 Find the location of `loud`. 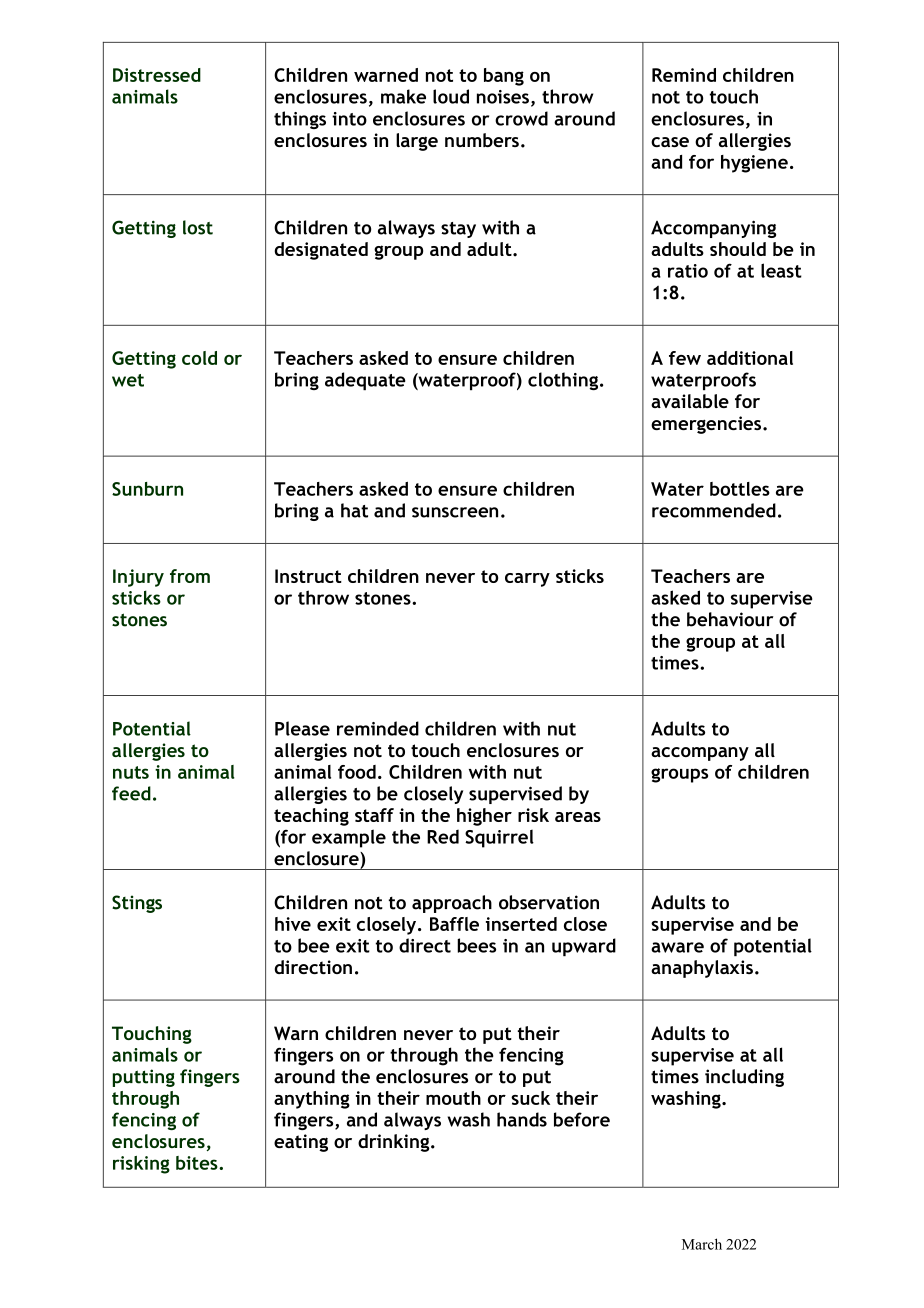

loud is located at coordinates (451, 96).
